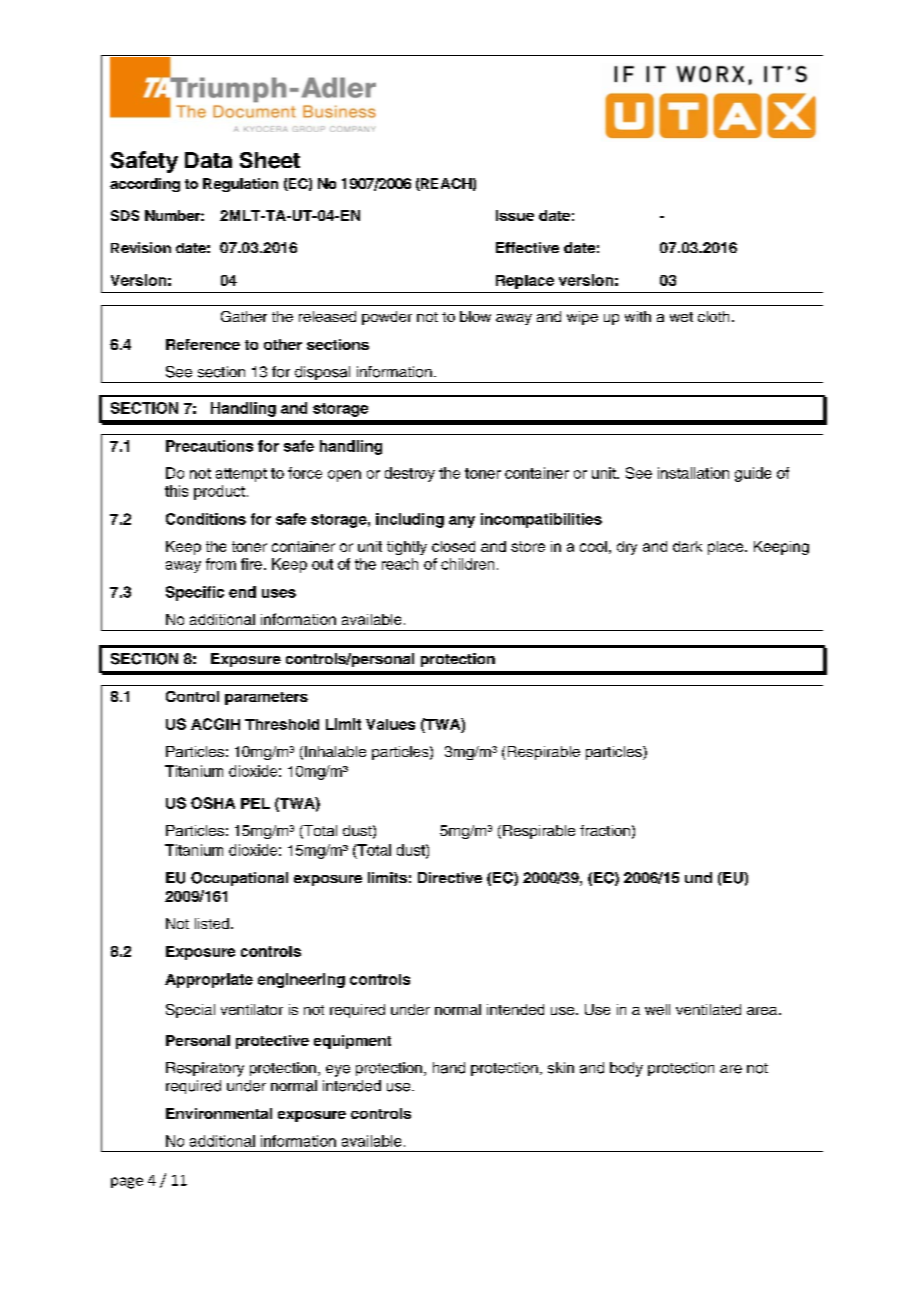 Image resolution: width=924 pixels, height=1308 pixels. What do you see at coordinates (206, 519) in the screenshot?
I see `Conditions` at bounding box center [206, 519].
